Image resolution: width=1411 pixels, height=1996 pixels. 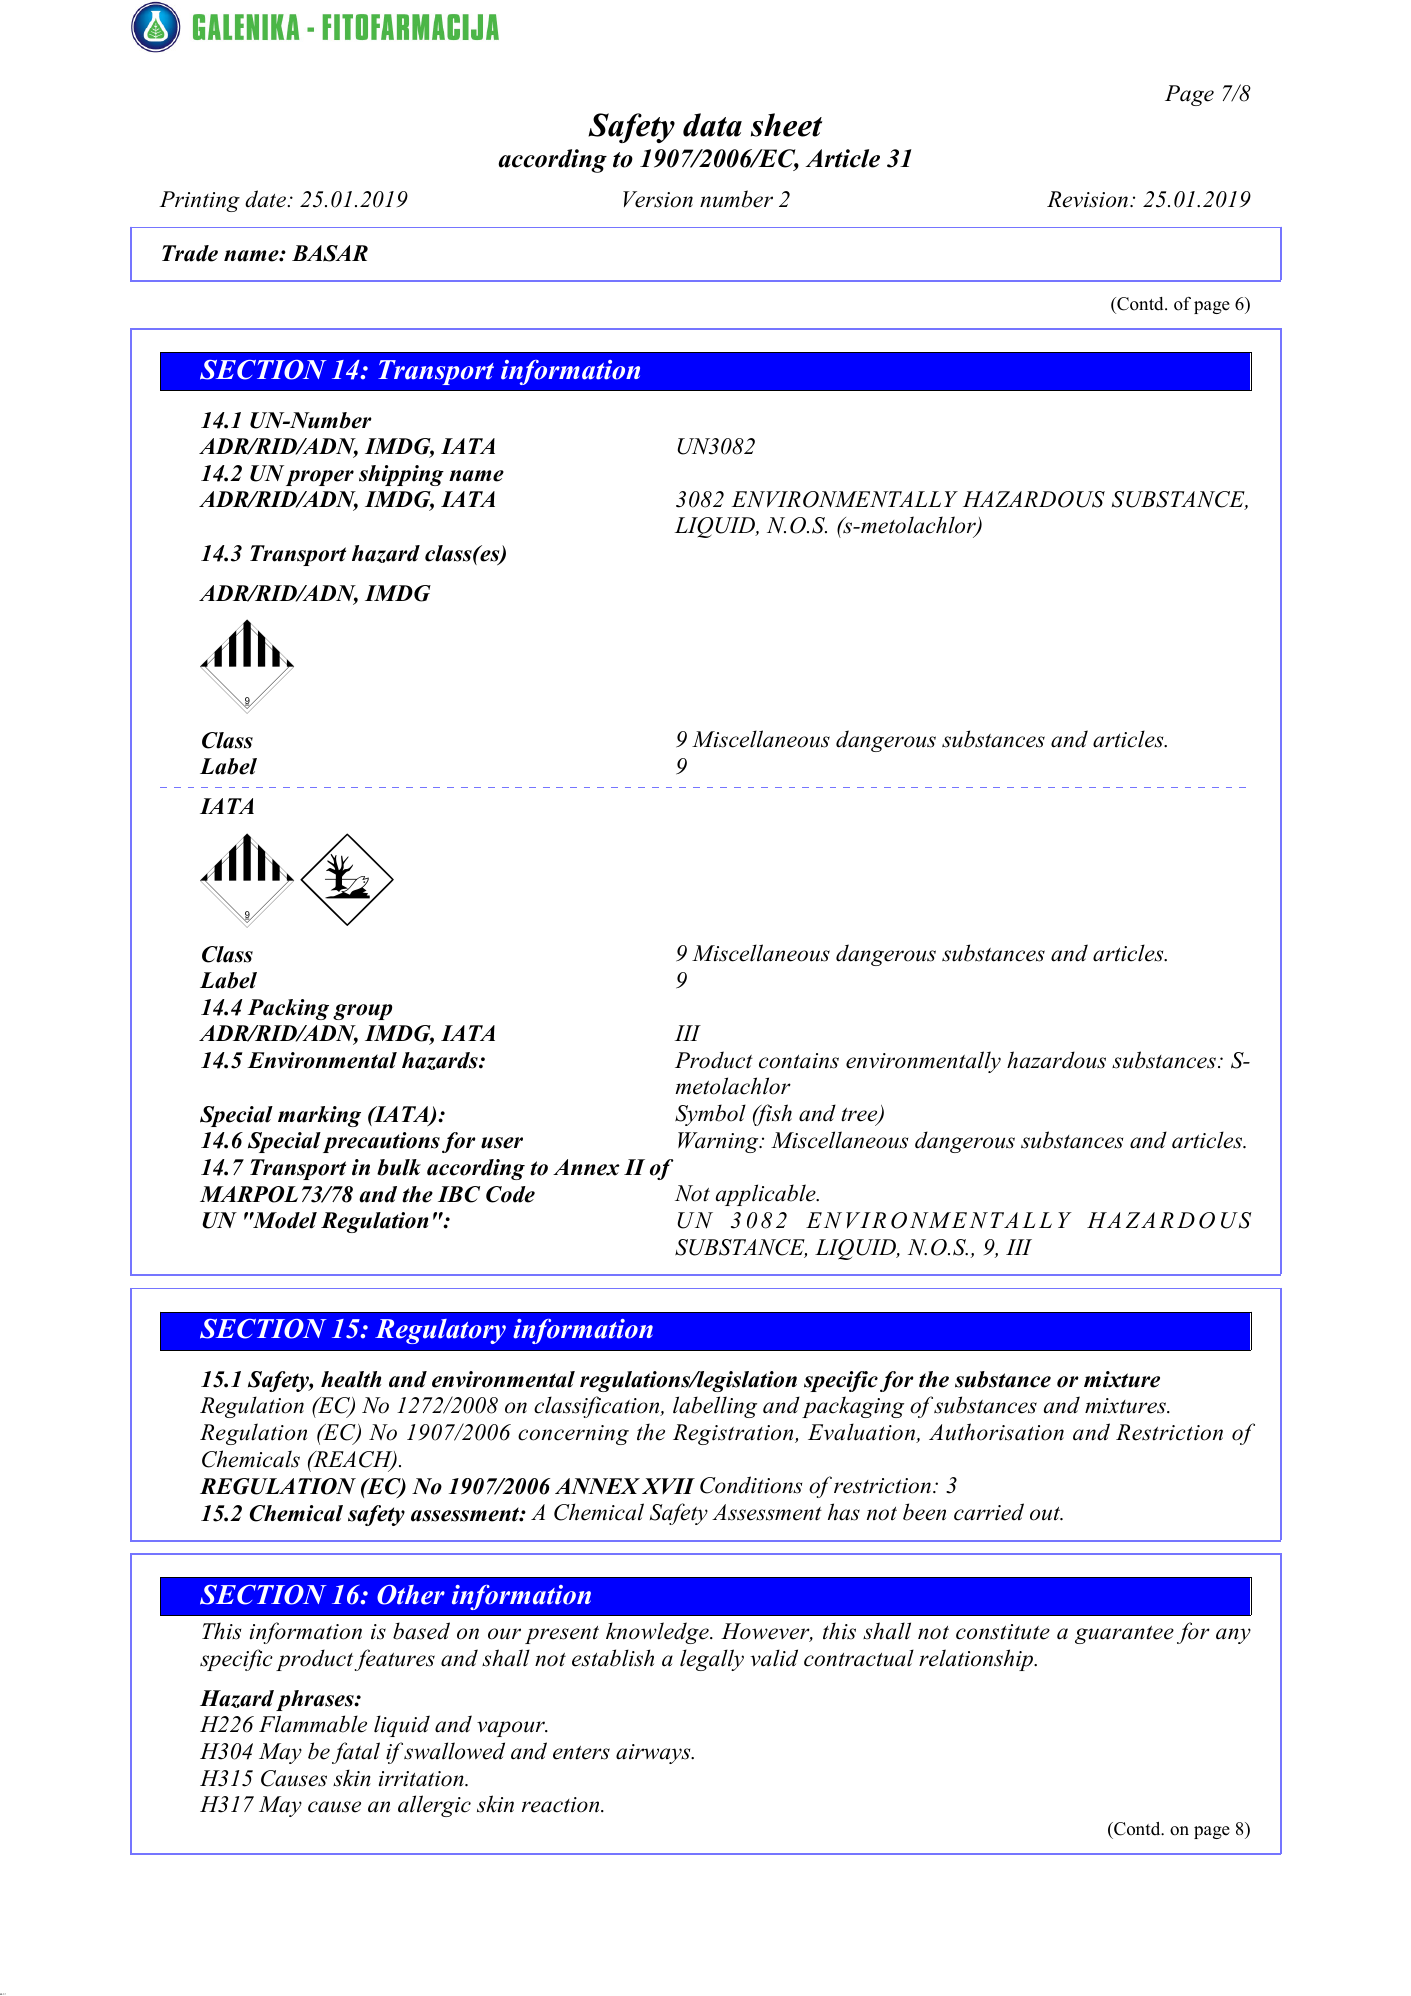 I want to click on bulk, so click(x=399, y=1167).
